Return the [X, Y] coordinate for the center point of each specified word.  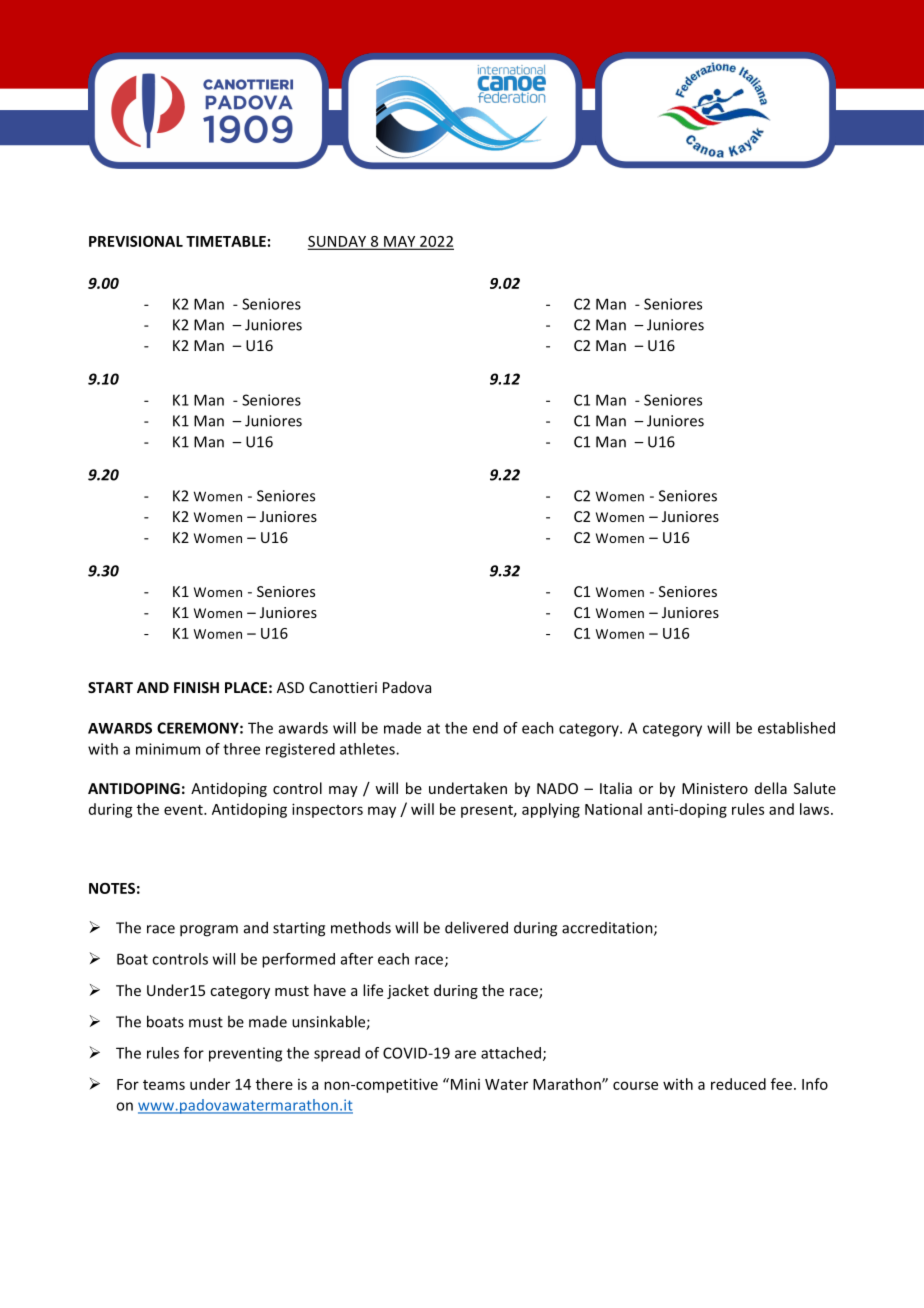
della [771, 788]
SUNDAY [338, 242]
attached [511, 1053]
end [485, 728]
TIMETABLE [226, 241]
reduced [738, 1084]
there [274, 1084]
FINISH [196, 687]
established [796, 728]
